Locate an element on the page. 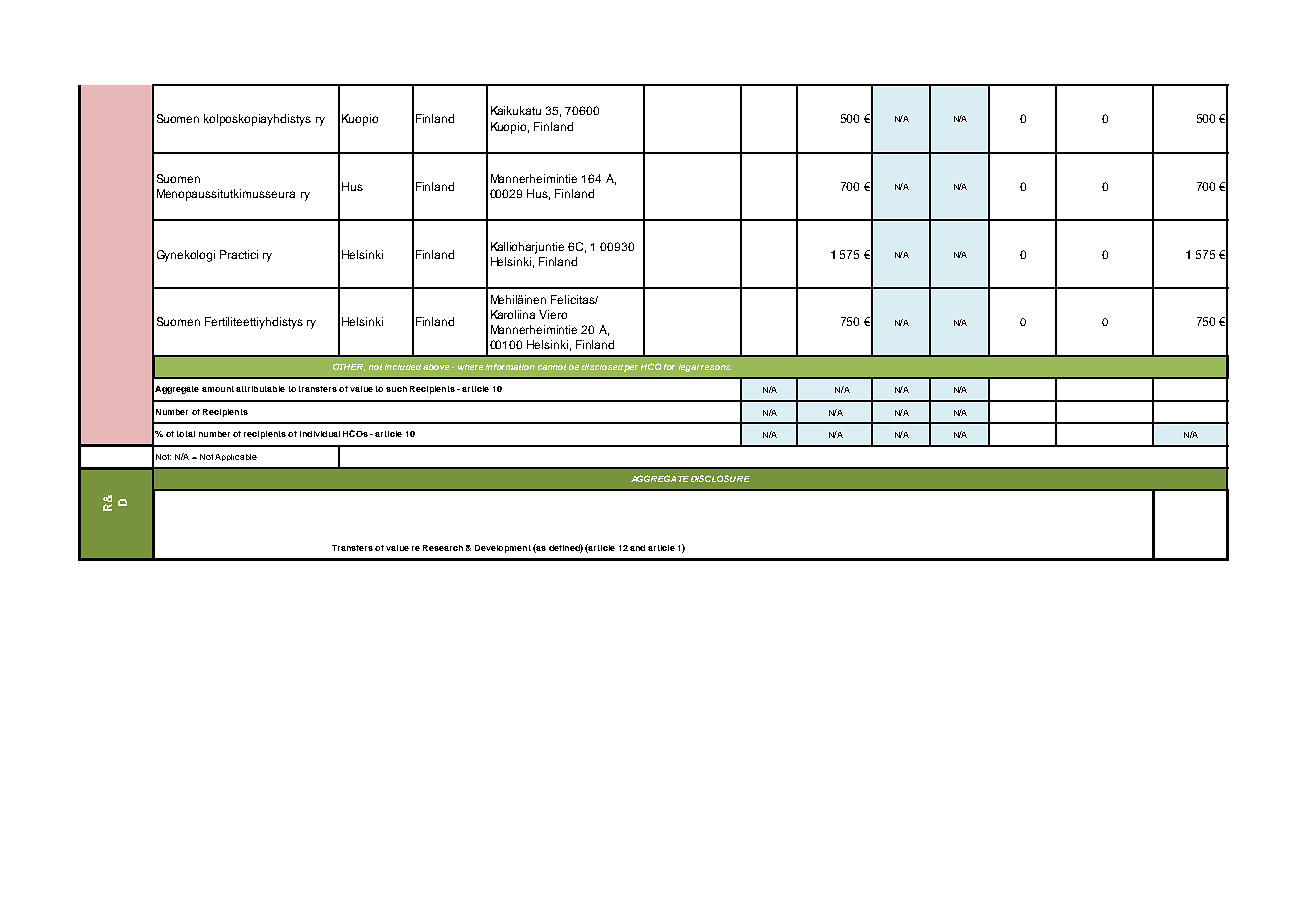 The image size is (1308, 924). individual is located at coordinates (320, 434).
